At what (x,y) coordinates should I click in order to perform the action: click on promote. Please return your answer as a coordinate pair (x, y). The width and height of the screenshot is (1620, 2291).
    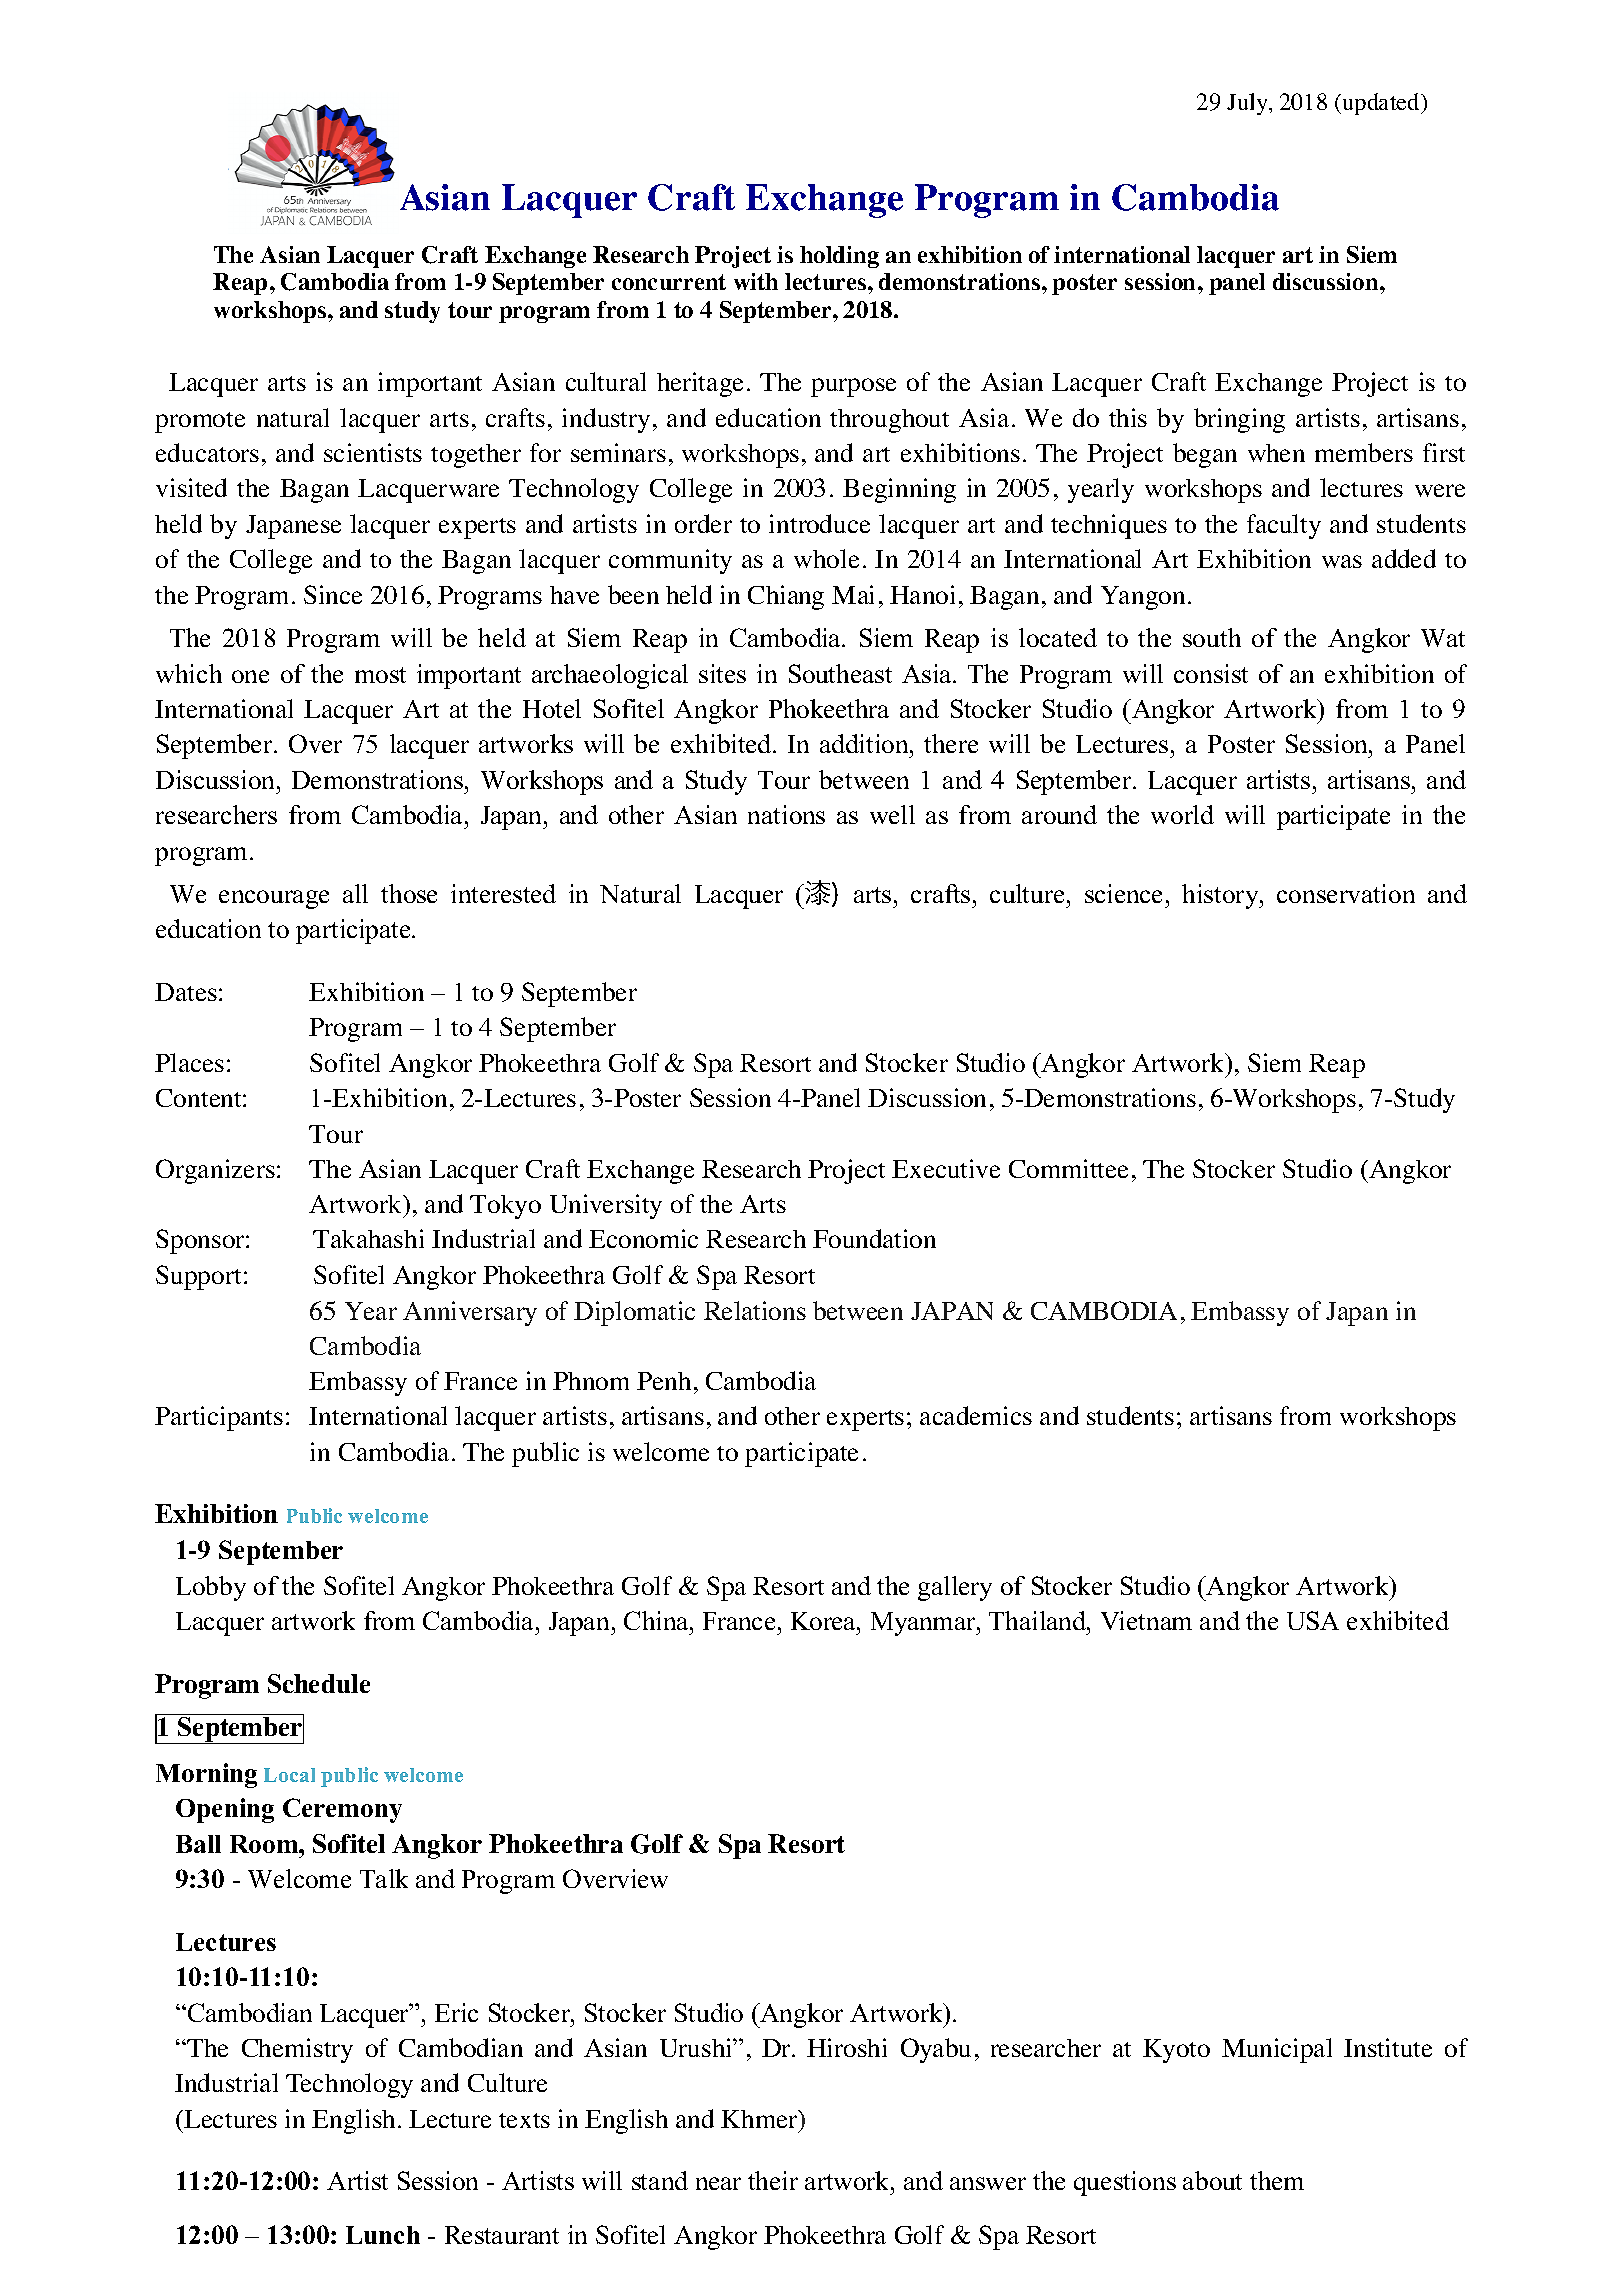
    Looking at the image, I should click on (200, 422).
